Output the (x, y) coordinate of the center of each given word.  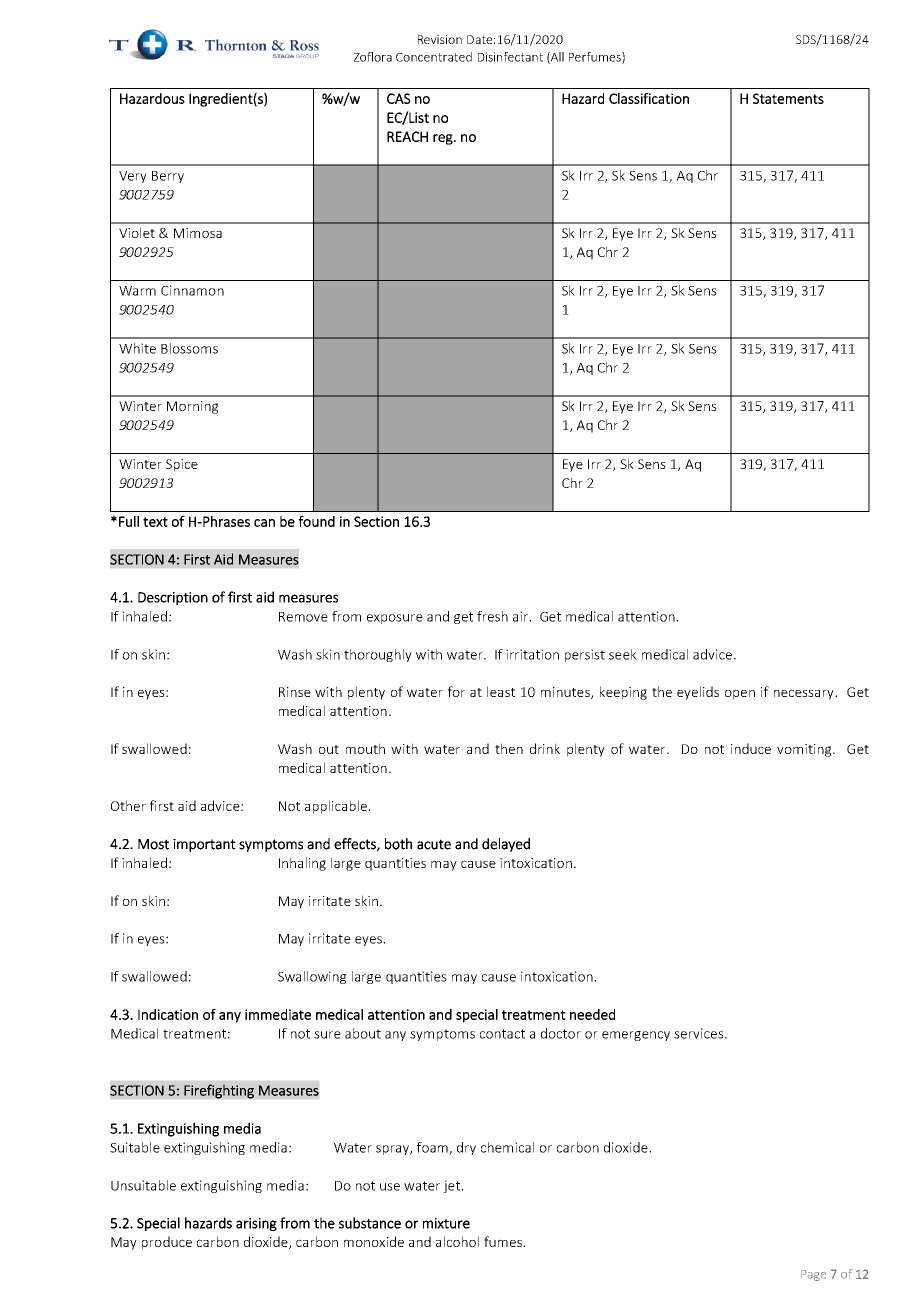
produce (167, 1243)
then (509, 748)
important (204, 845)
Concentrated (434, 57)
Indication (168, 1014)
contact (502, 1034)
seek (623, 654)
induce (751, 748)
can (264, 523)
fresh (492, 616)
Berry (168, 177)
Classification (649, 98)
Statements (788, 98)
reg (444, 139)
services (700, 1033)
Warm (137, 291)
